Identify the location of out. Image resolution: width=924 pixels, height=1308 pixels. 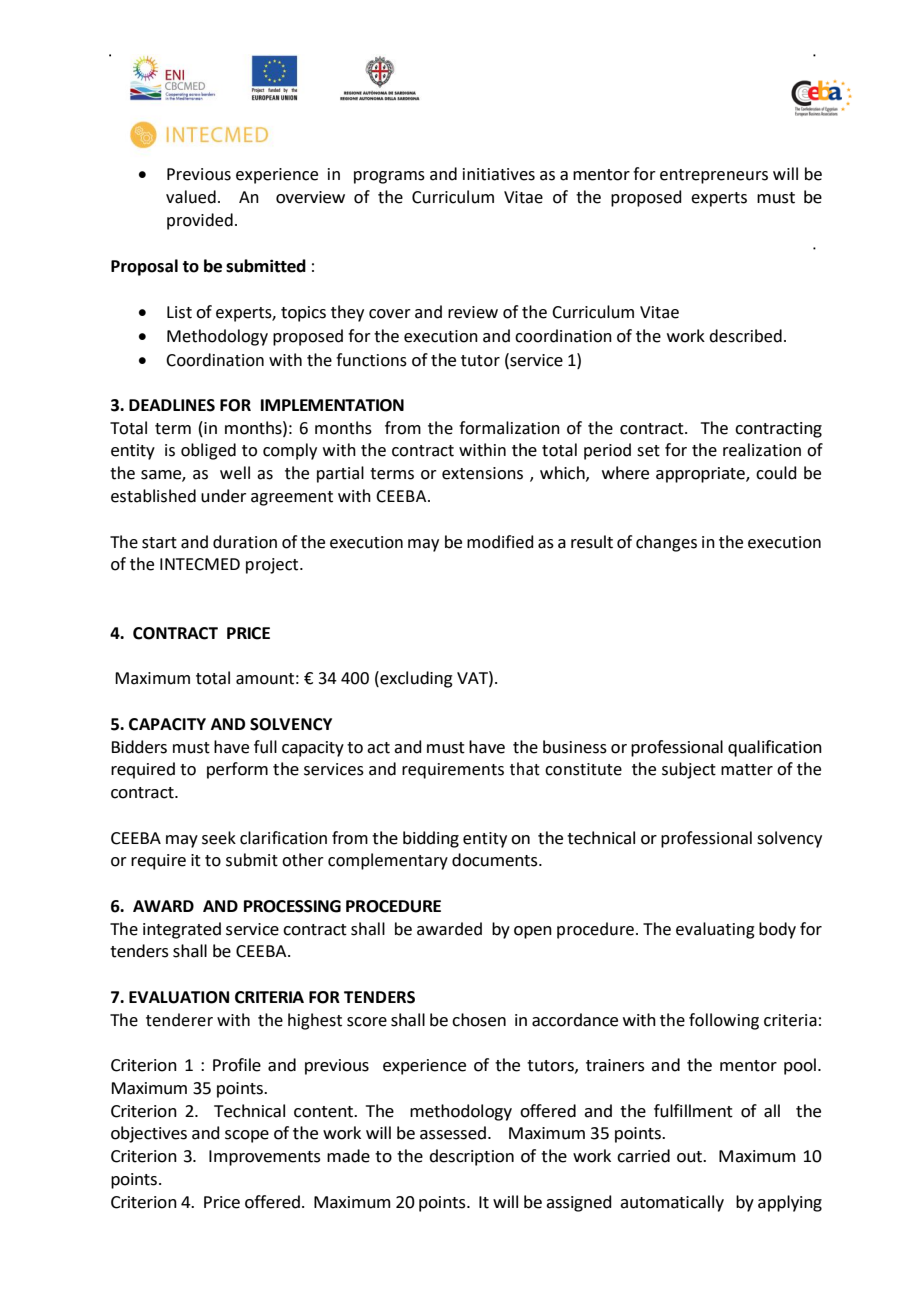
(691, 1157).
